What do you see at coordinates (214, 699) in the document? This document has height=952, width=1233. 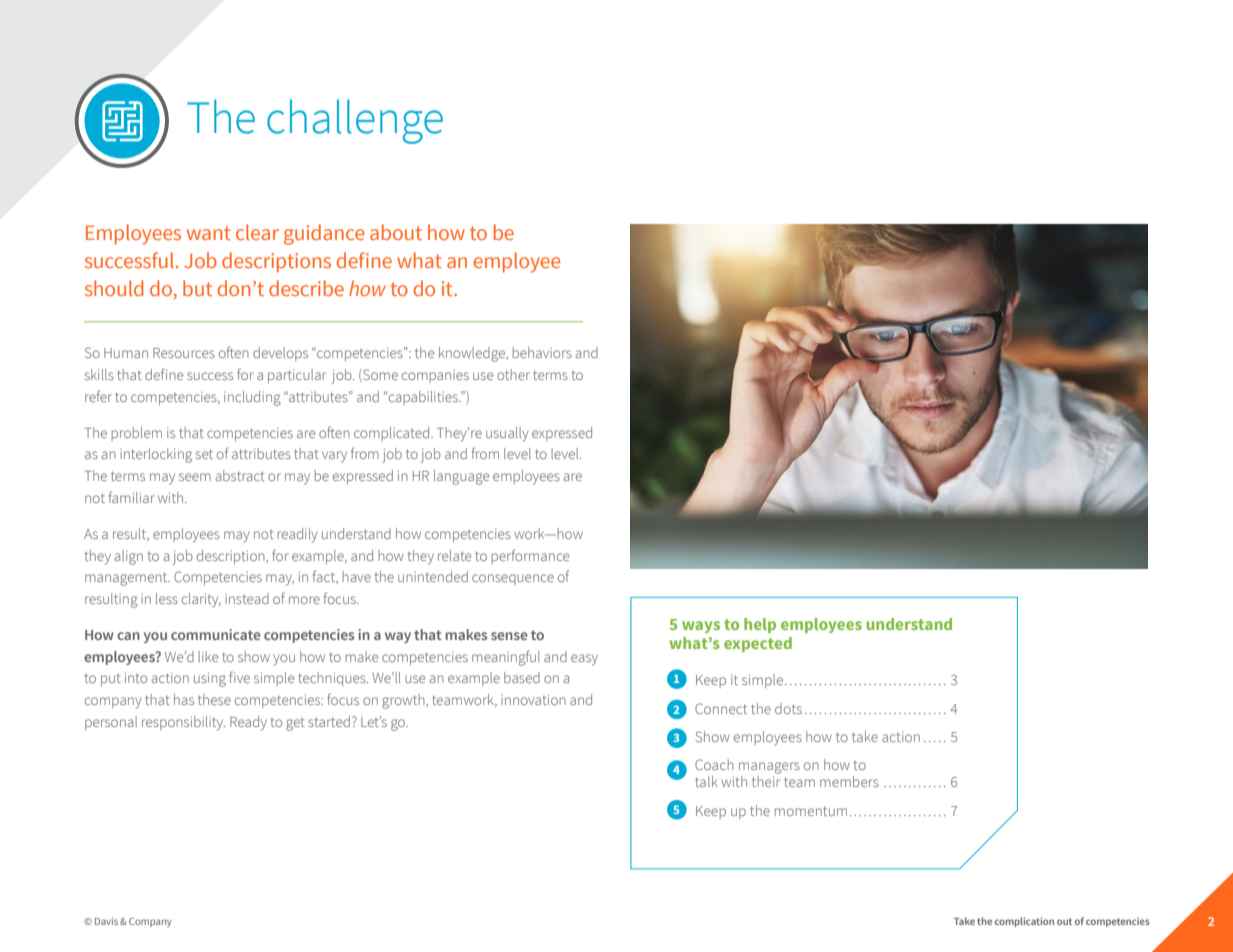 I see `these` at bounding box center [214, 699].
